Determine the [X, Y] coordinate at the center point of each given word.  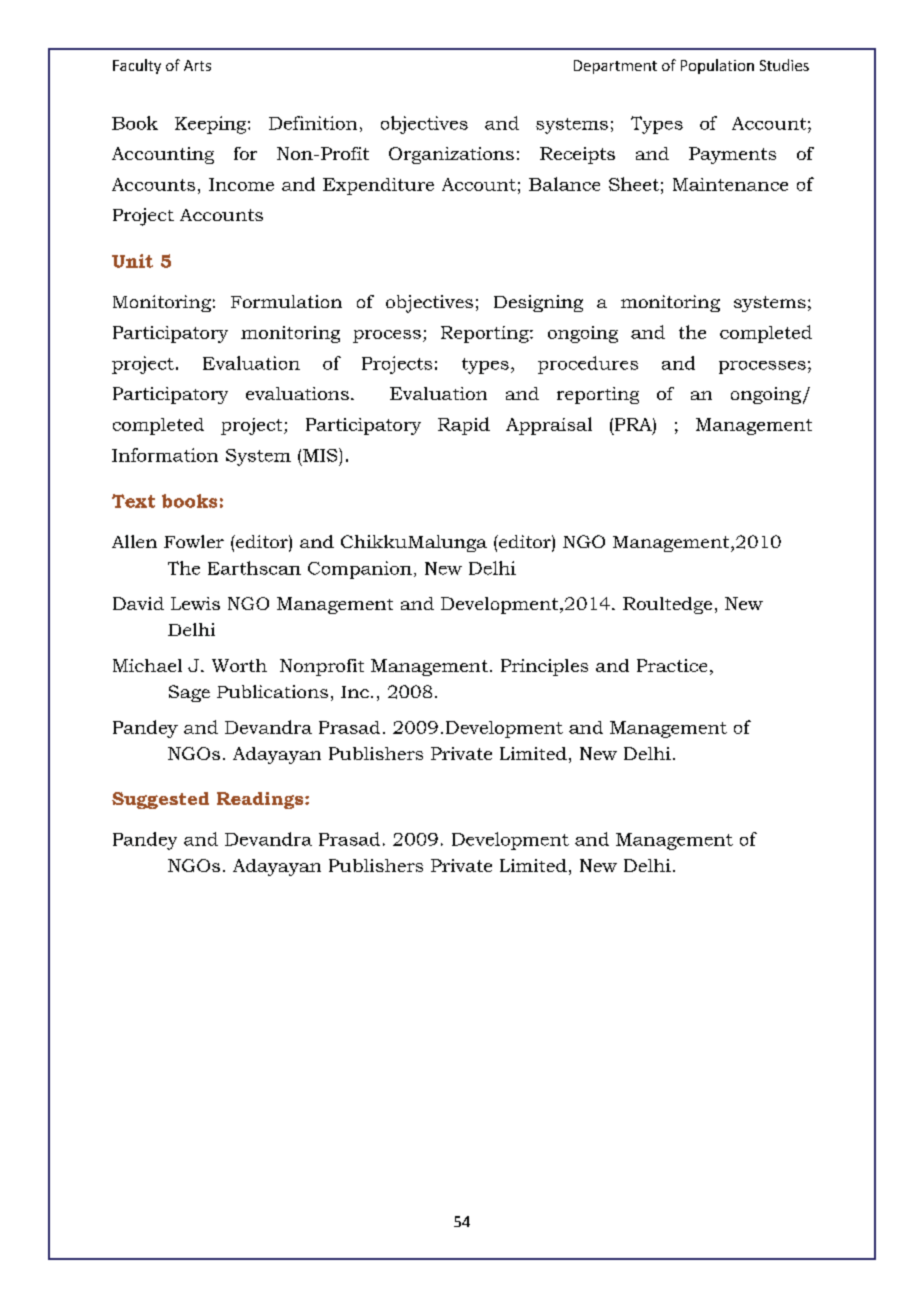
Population [717, 66]
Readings [261, 800]
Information [165, 455]
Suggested [160, 800]
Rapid [464, 426]
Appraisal [549, 426]
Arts [197, 65]
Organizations [451, 155]
